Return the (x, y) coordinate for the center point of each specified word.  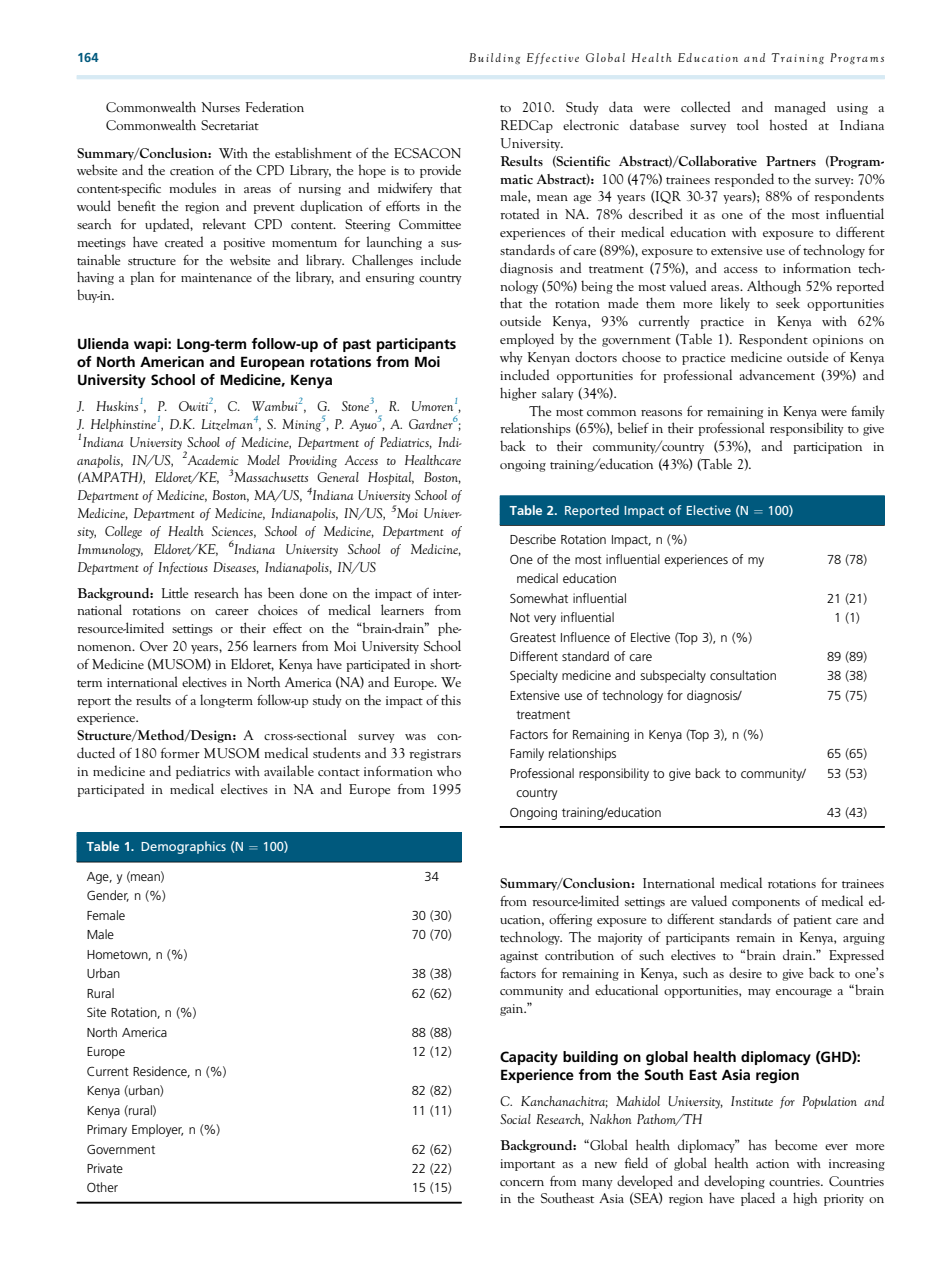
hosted (788, 124)
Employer (157, 1130)
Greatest (533, 637)
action (772, 1163)
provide (440, 171)
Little (175, 592)
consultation (743, 675)
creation (192, 170)
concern (522, 1183)
